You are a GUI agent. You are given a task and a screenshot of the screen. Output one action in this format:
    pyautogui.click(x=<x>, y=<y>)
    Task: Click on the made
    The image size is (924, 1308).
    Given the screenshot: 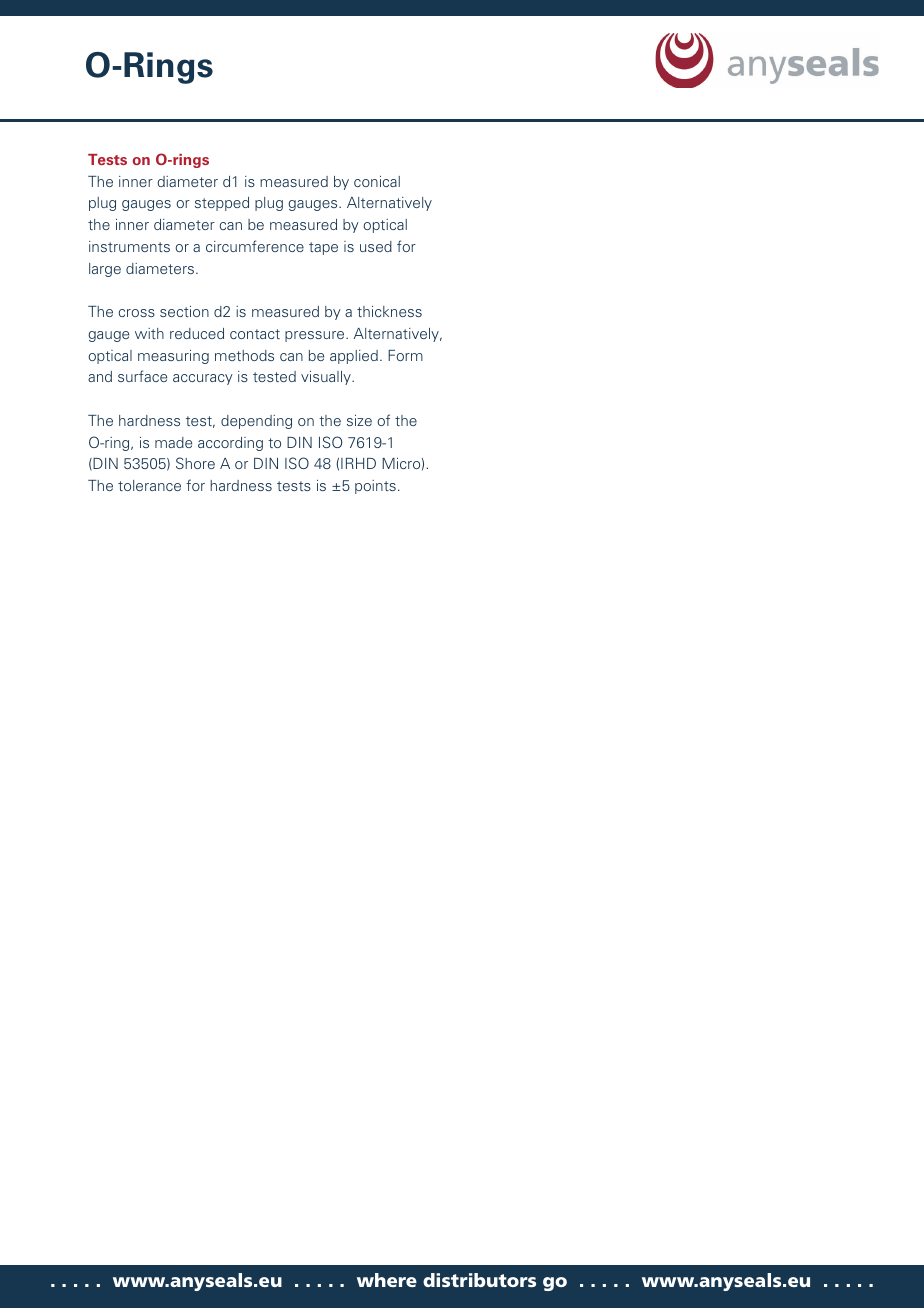 What is the action you would take?
    pyautogui.click(x=173, y=442)
